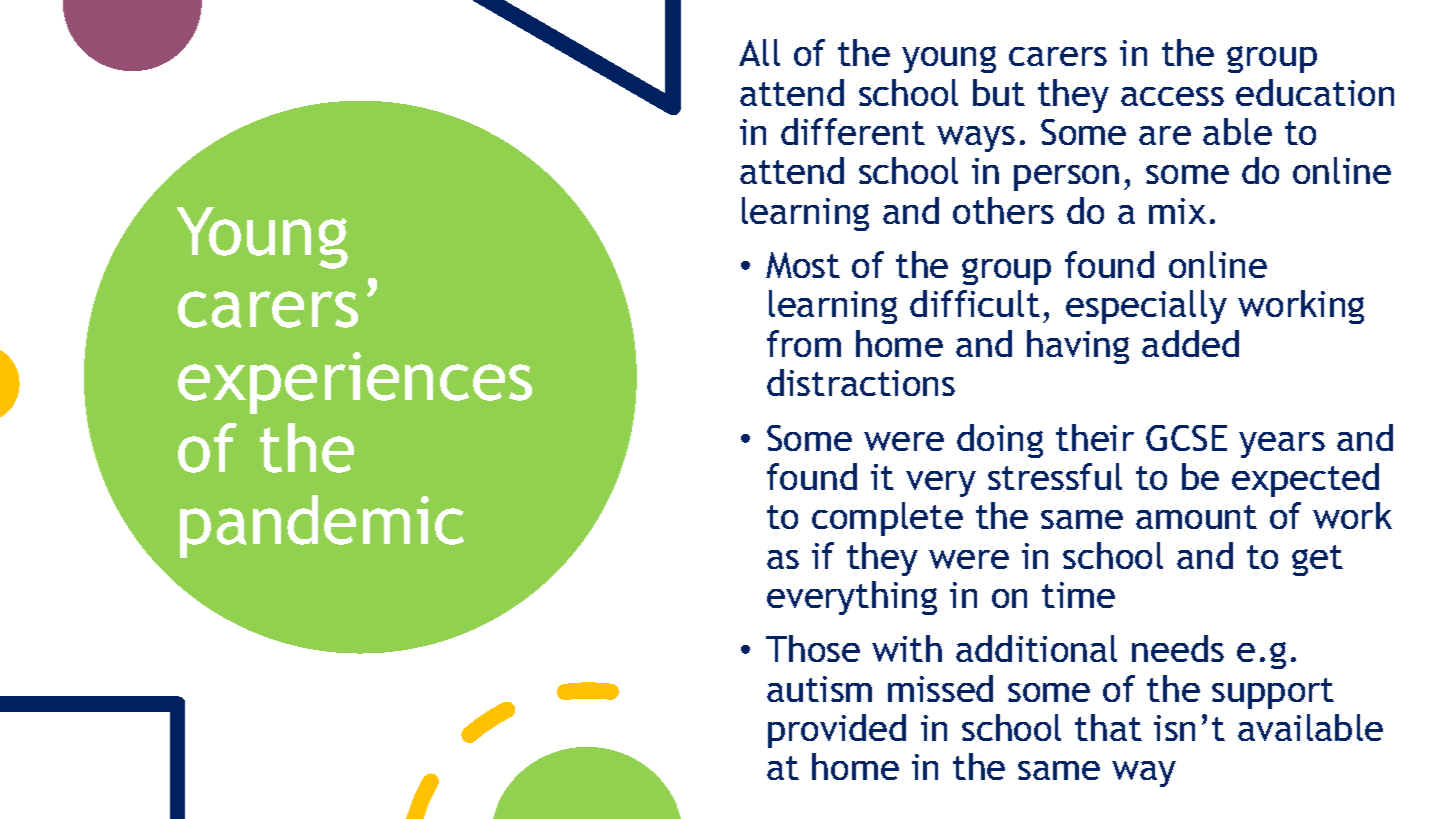  What do you see at coordinates (1186, 438) in the screenshot?
I see `GCSE` at bounding box center [1186, 438].
